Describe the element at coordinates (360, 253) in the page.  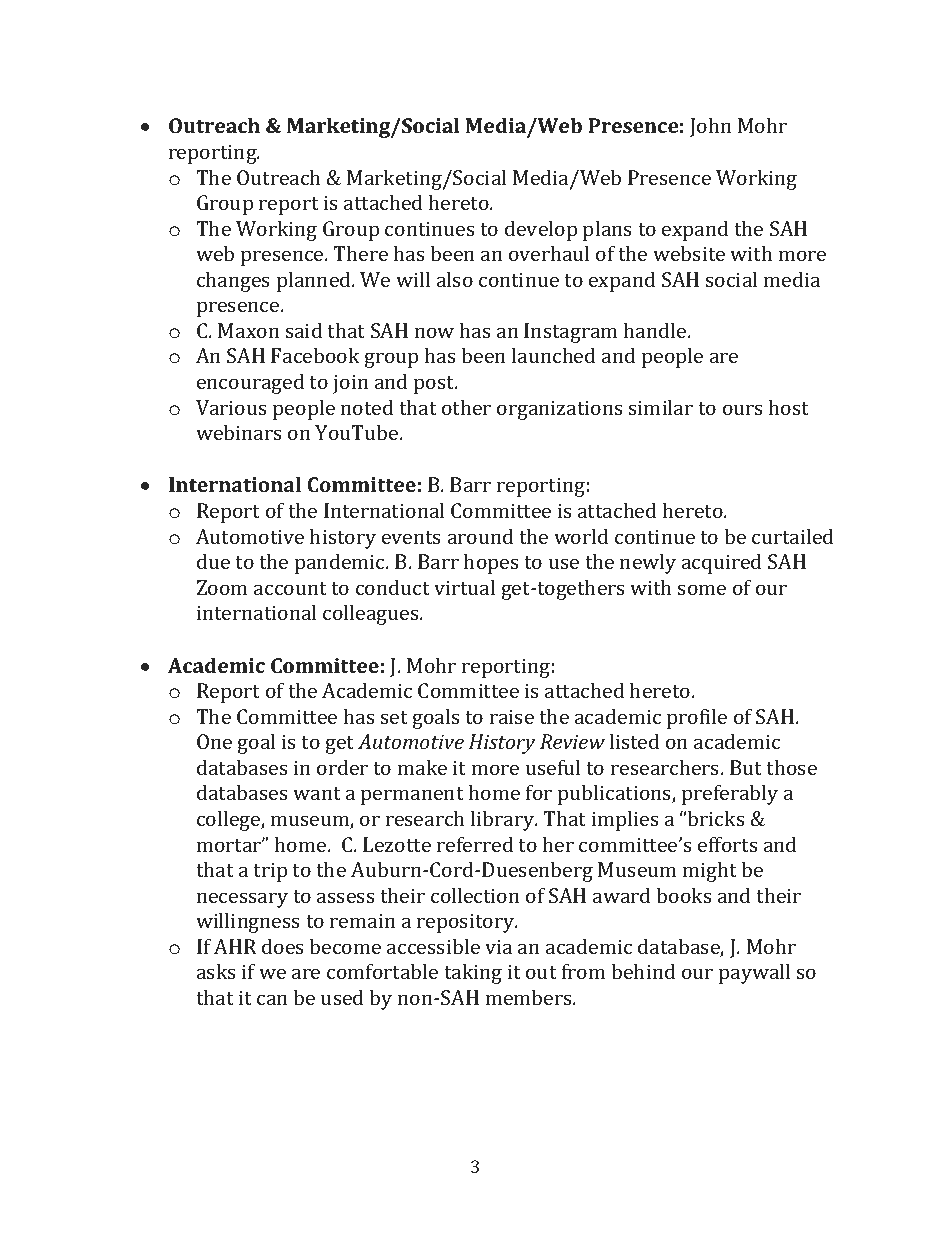
I see `There` at that location.
